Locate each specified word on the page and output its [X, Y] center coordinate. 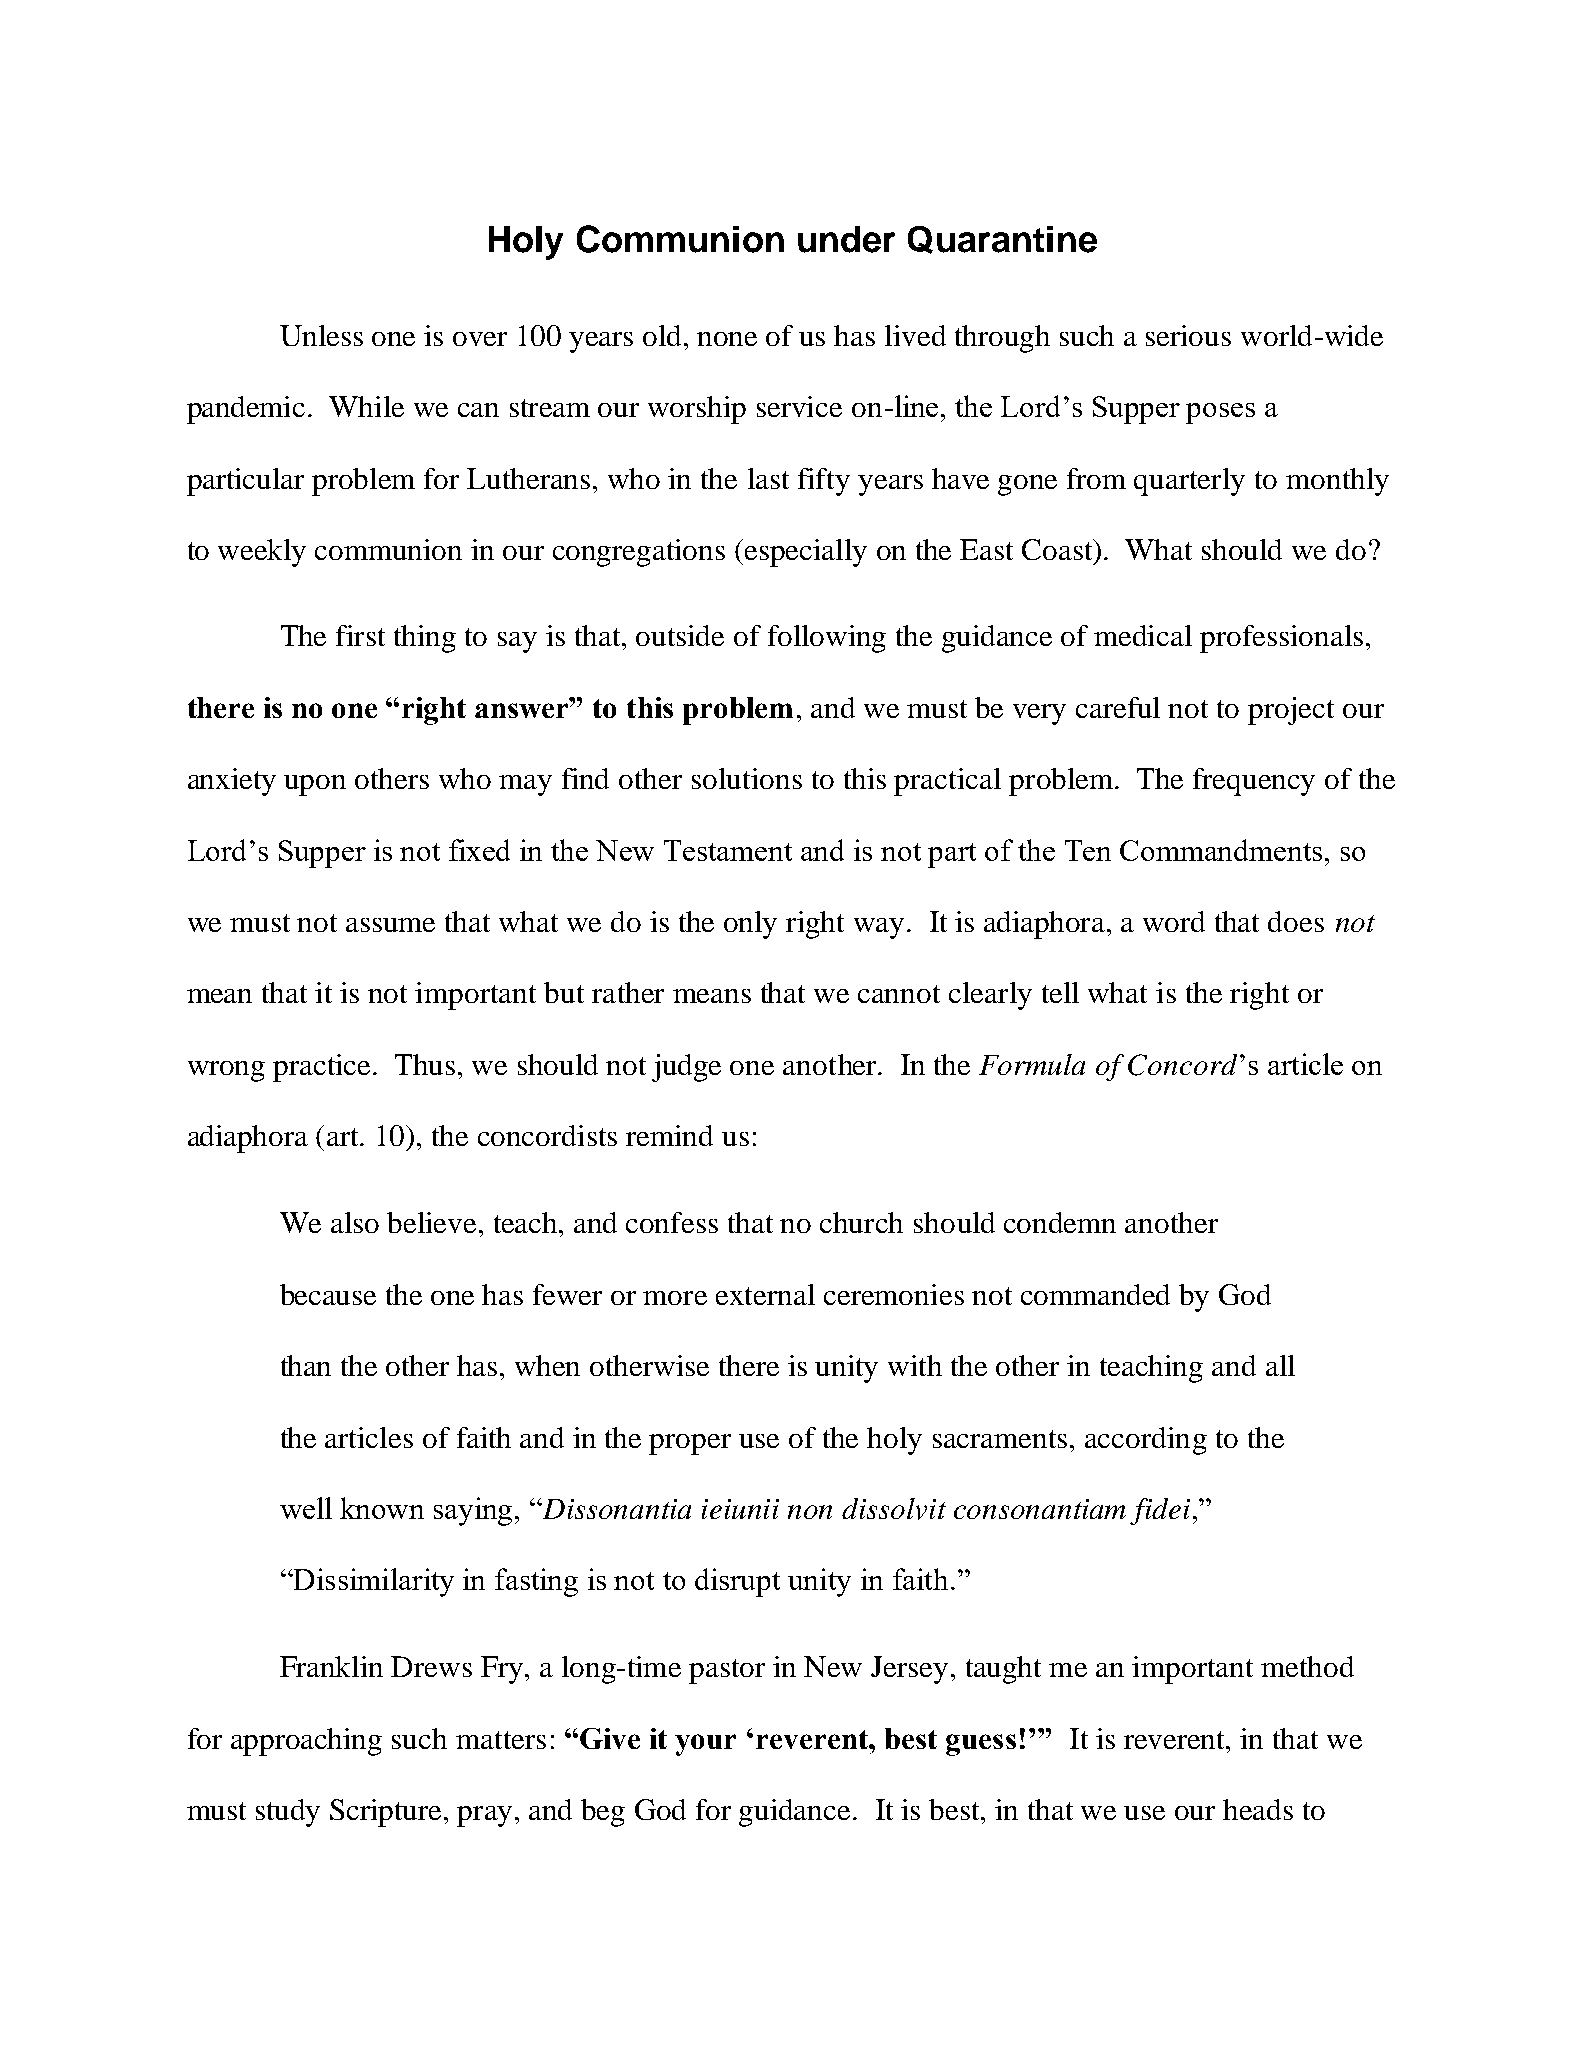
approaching [306, 1742]
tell [1060, 992]
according [1146, 1441]
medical [1143, 635]
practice [323, 1068]
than [306, 1365]
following [827, 639]
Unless [321, 335]
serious [1188, 335]
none [727, 339]
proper [690, 1444]
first [360, 635]
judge [686, 1068]
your [705, 1745]
